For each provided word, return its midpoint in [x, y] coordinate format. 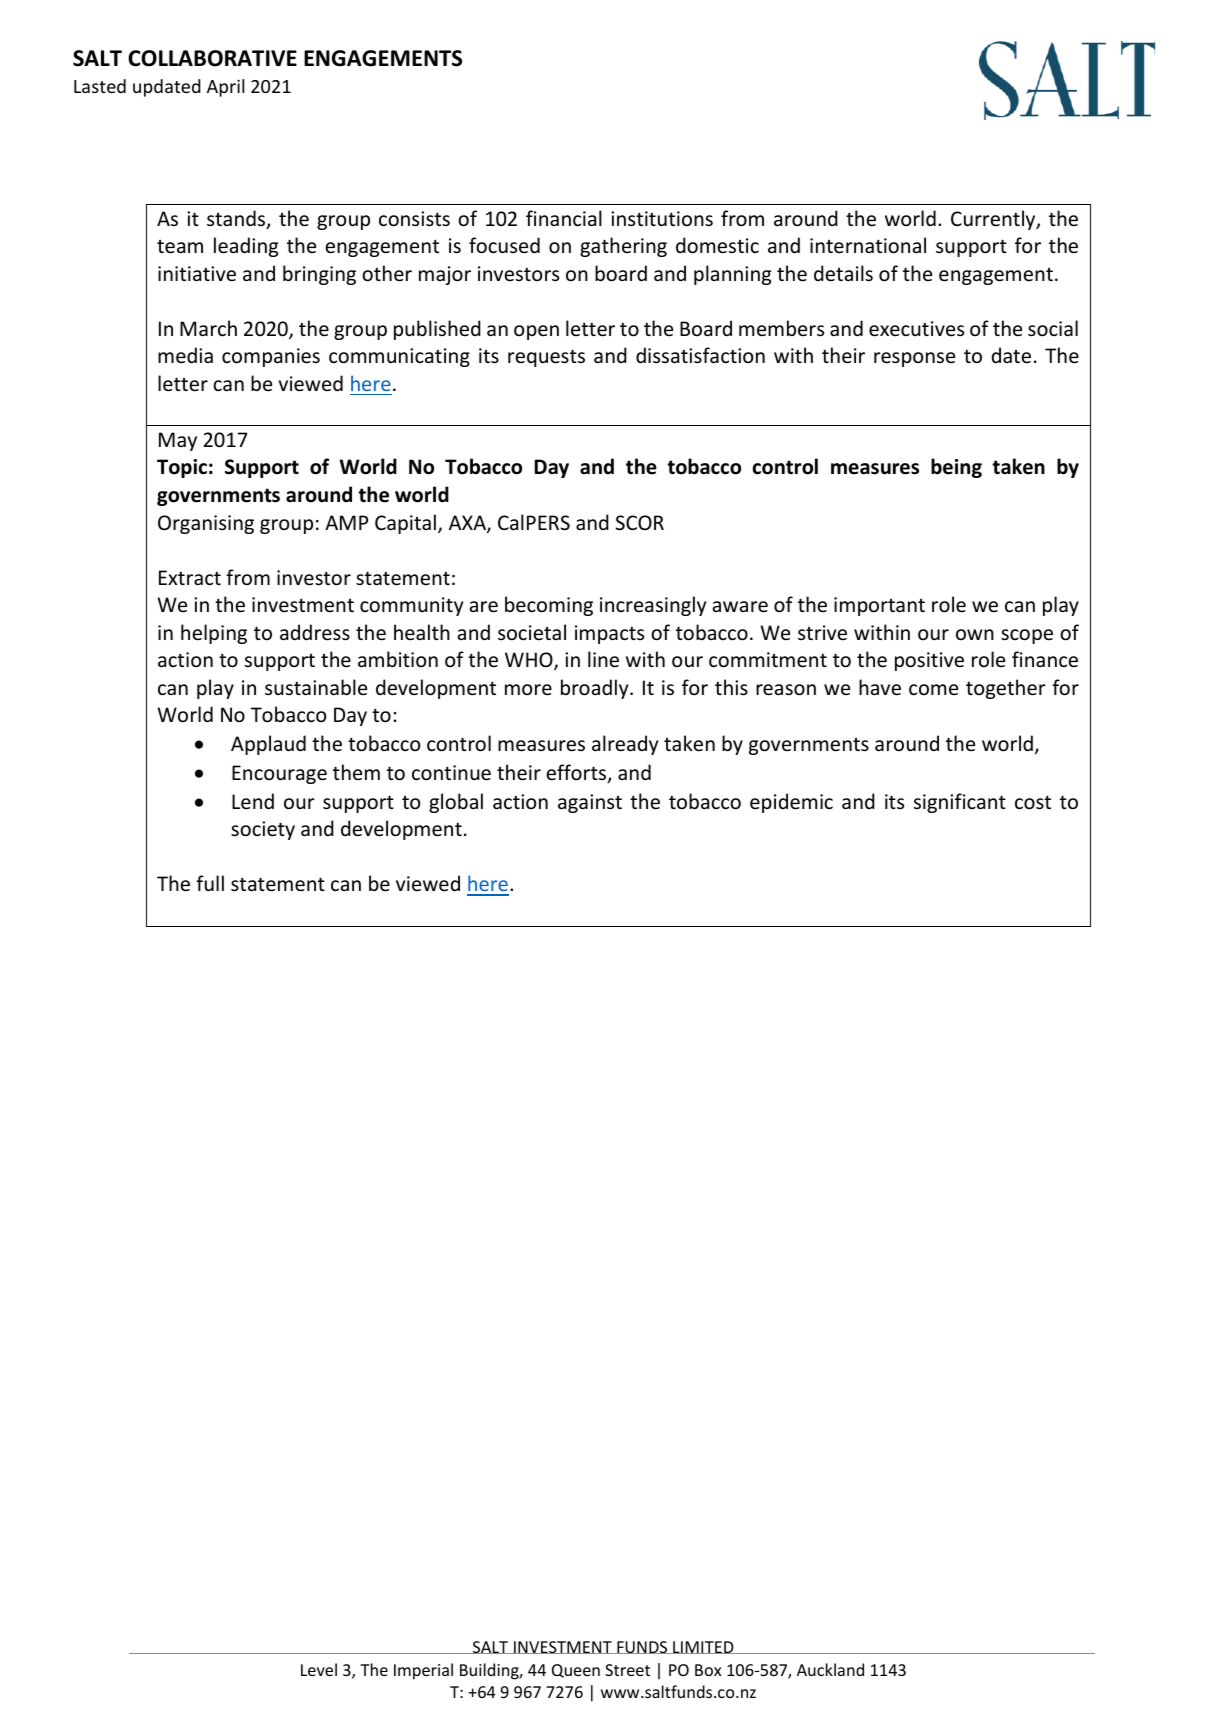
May [178, 441]
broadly [596, 689]
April [225, 88]
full [210, 883]
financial [564, 218]
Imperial [423, 1671]
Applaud [268, 745]
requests [546, 358]
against [590, 803]
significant [960, 803]
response [914, 359]
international [868, 245]
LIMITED [703, 1647]
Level [319, 1669]
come [933, 690]
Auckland [830, 1669]
